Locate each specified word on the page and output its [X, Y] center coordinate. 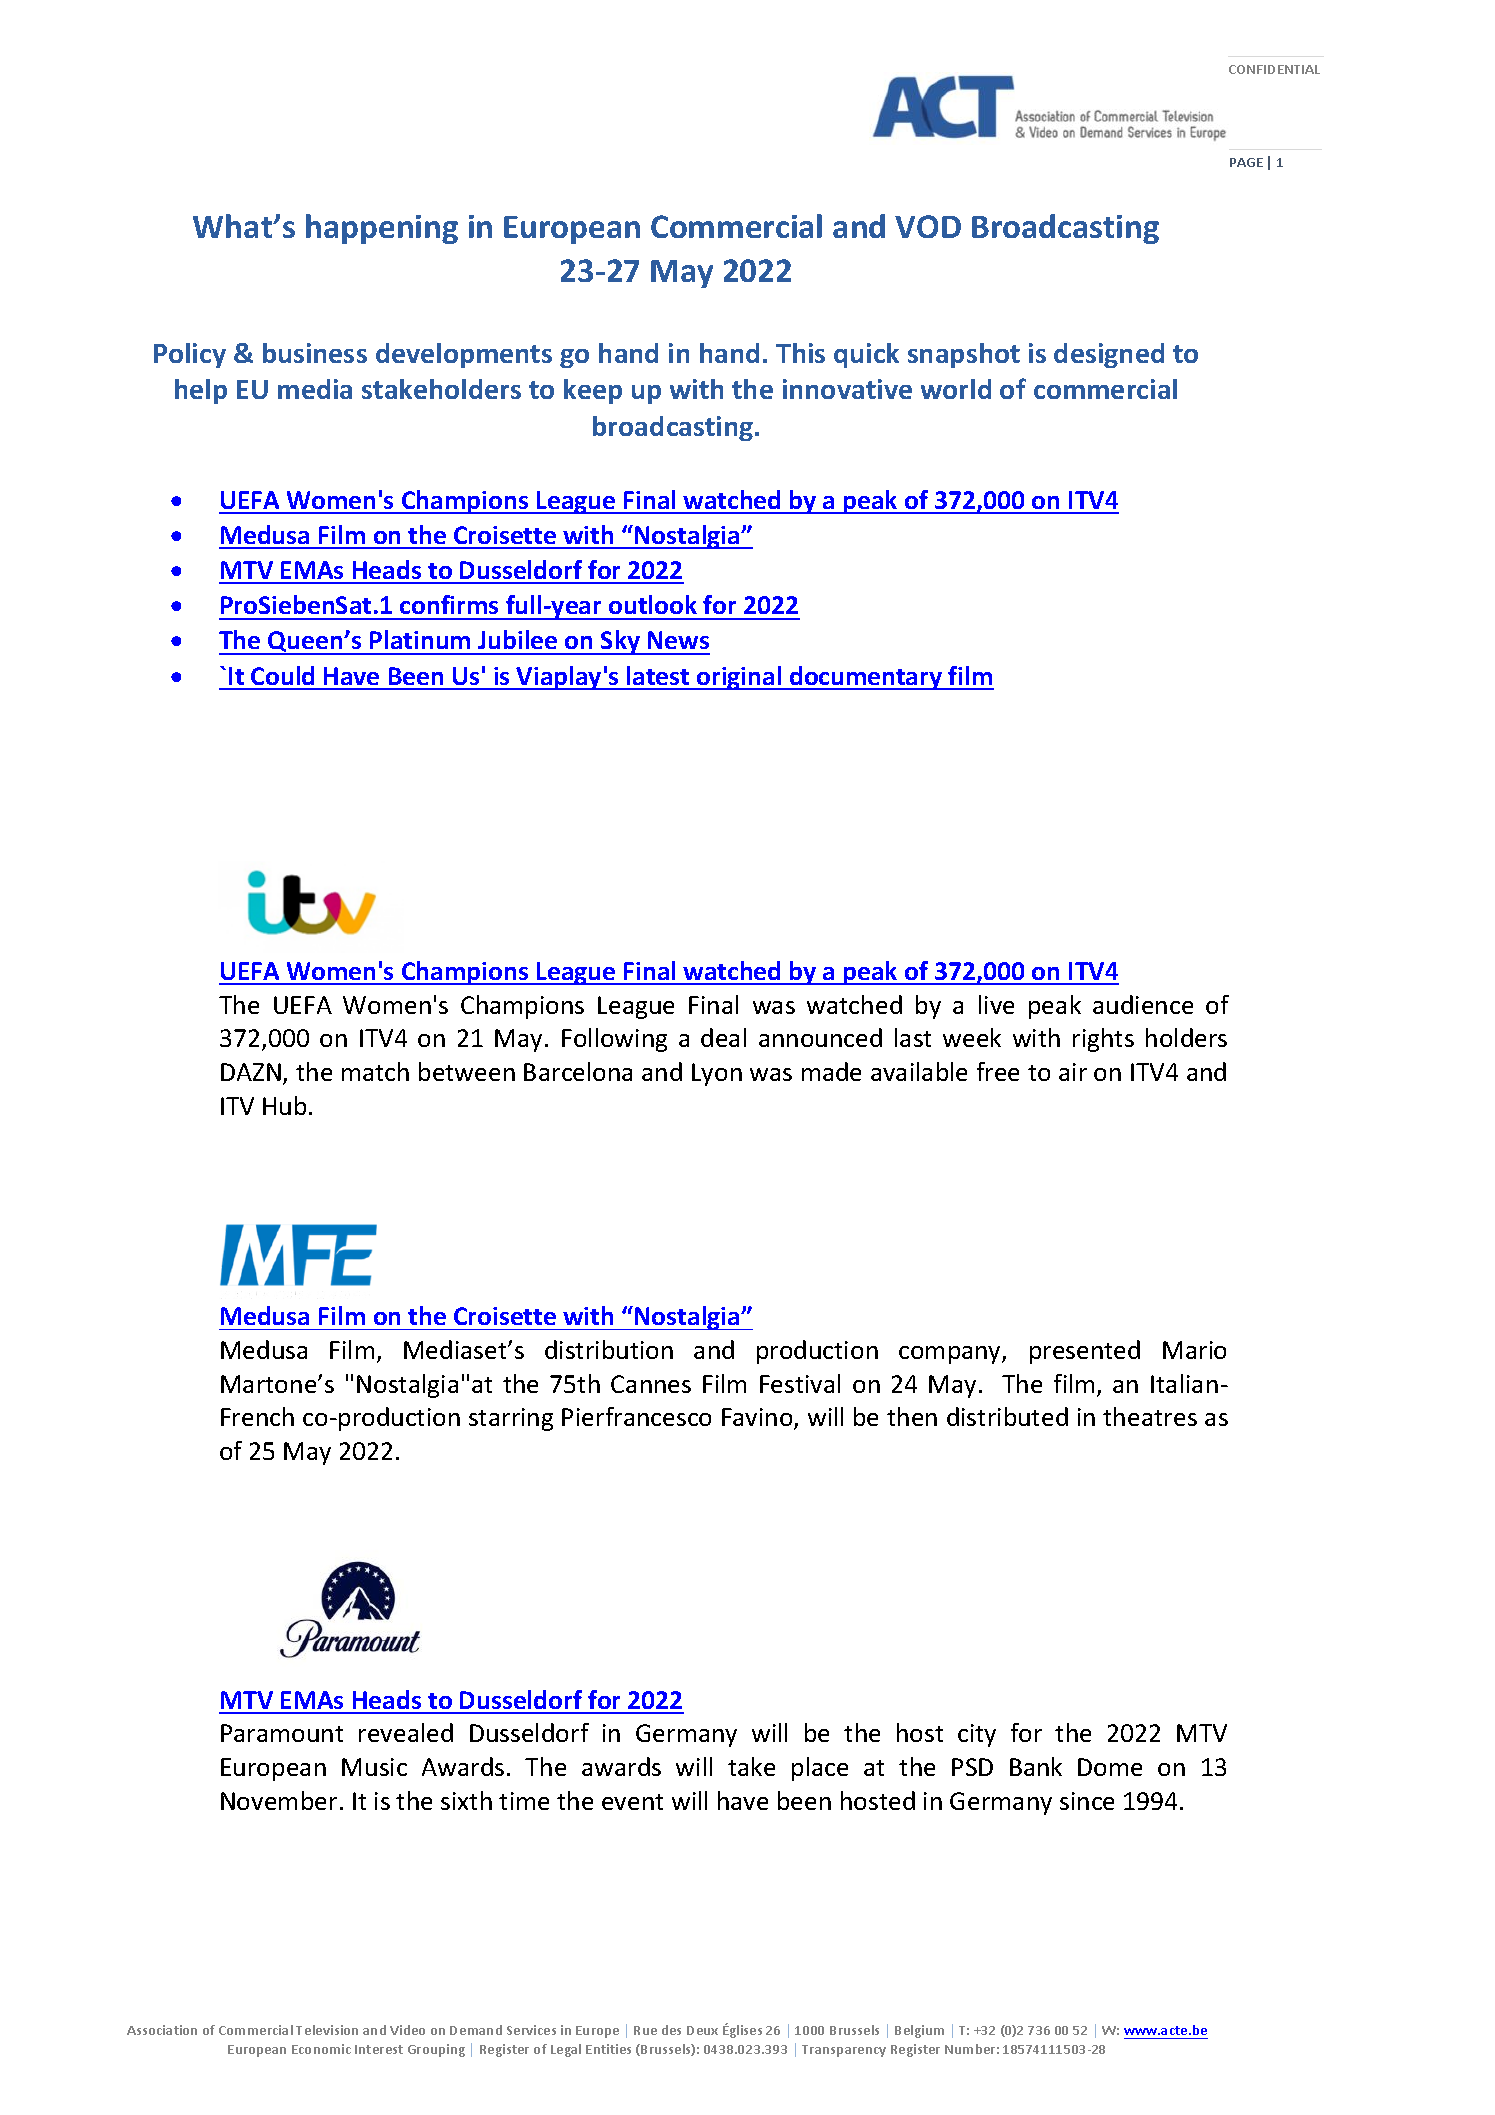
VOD [928, 226]
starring [511, 1419]
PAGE [1246, 162]
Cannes [651, 1384]
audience [1143, 1004]
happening [382, 229]
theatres [1150, 1416]
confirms [449, 604]
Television [327, 2030]
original [739, 678]
